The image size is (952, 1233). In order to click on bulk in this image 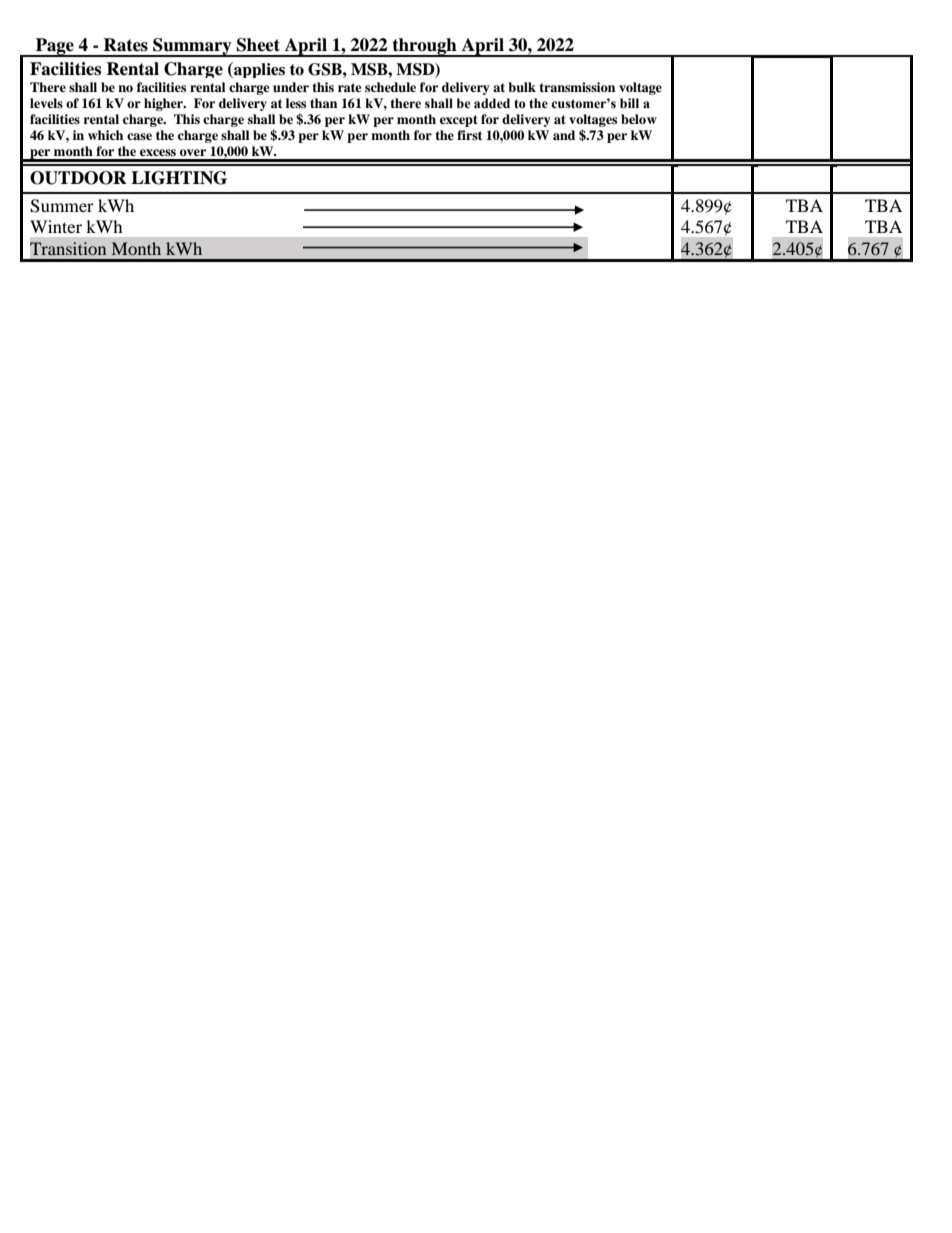, I will do `click(522, 87)`.
